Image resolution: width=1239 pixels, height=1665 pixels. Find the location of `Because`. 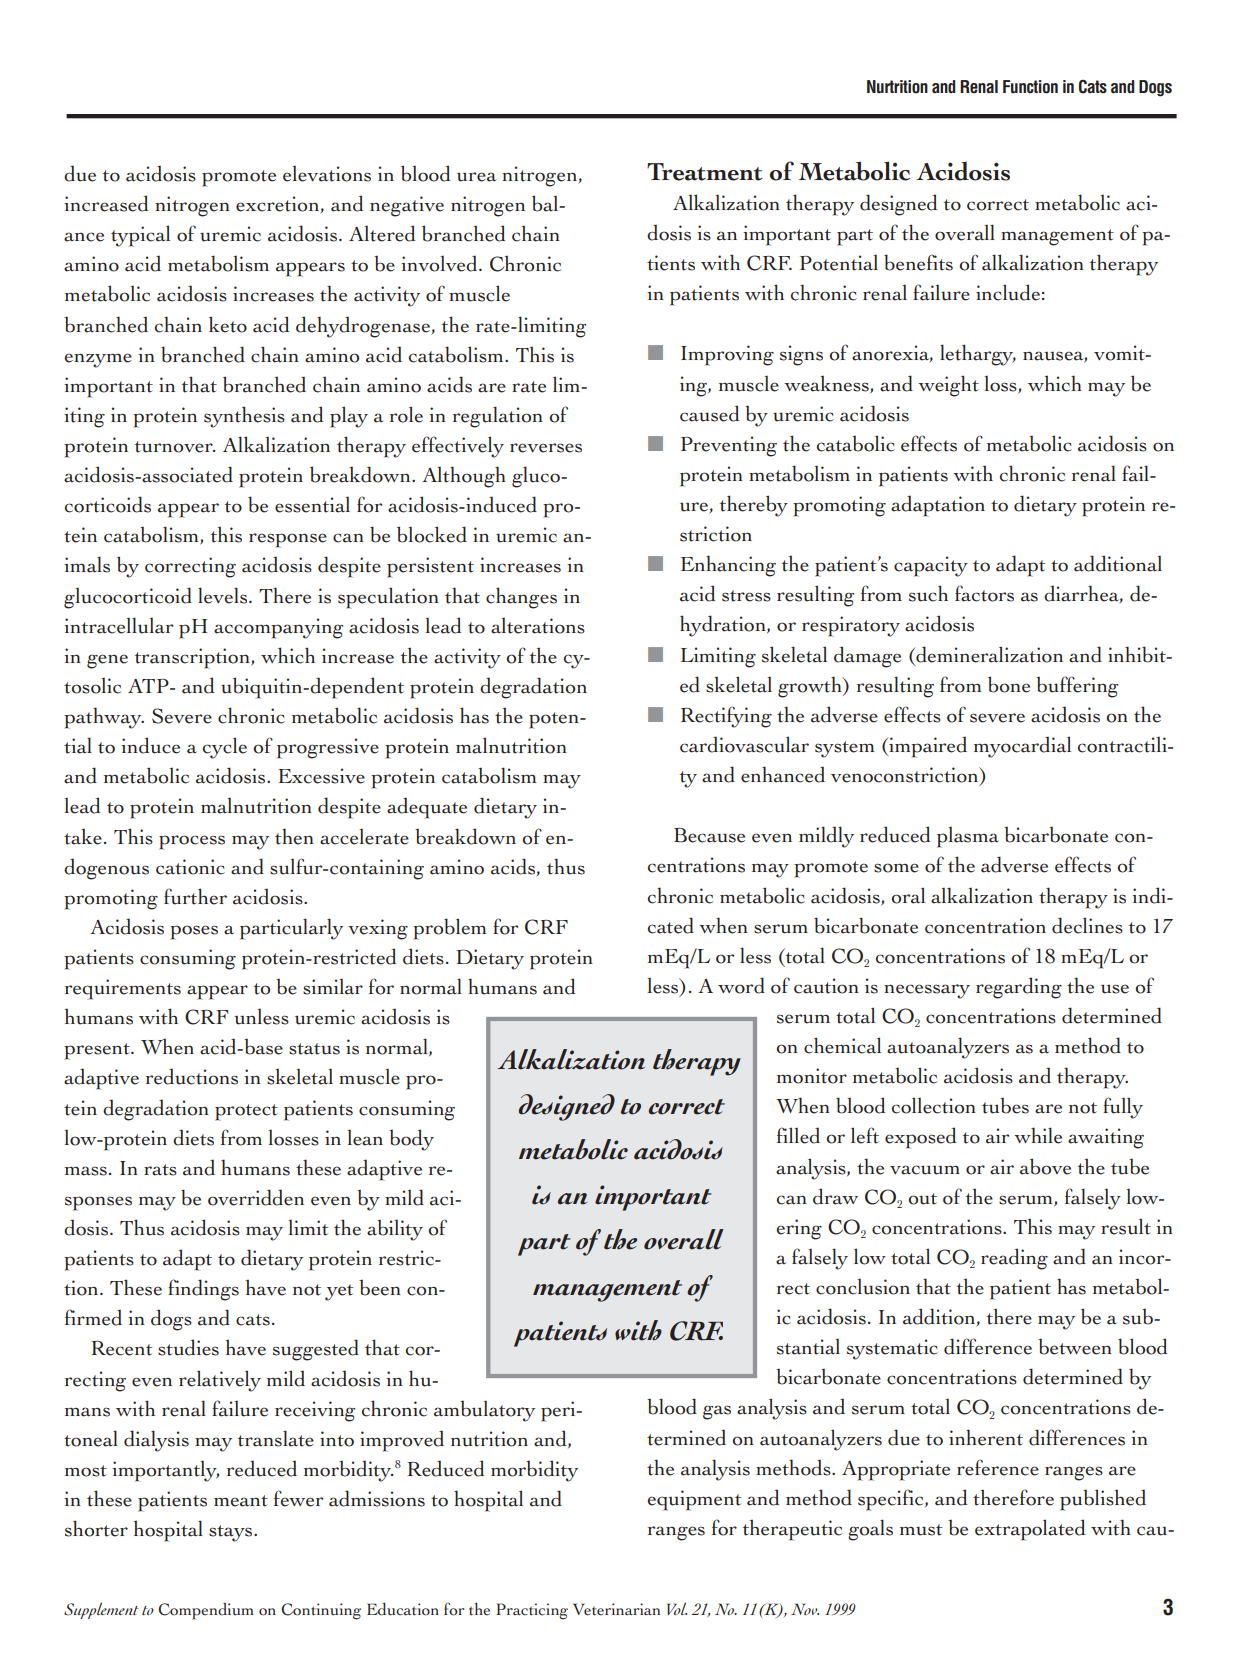

Because is located at coordinates (709, 835).
